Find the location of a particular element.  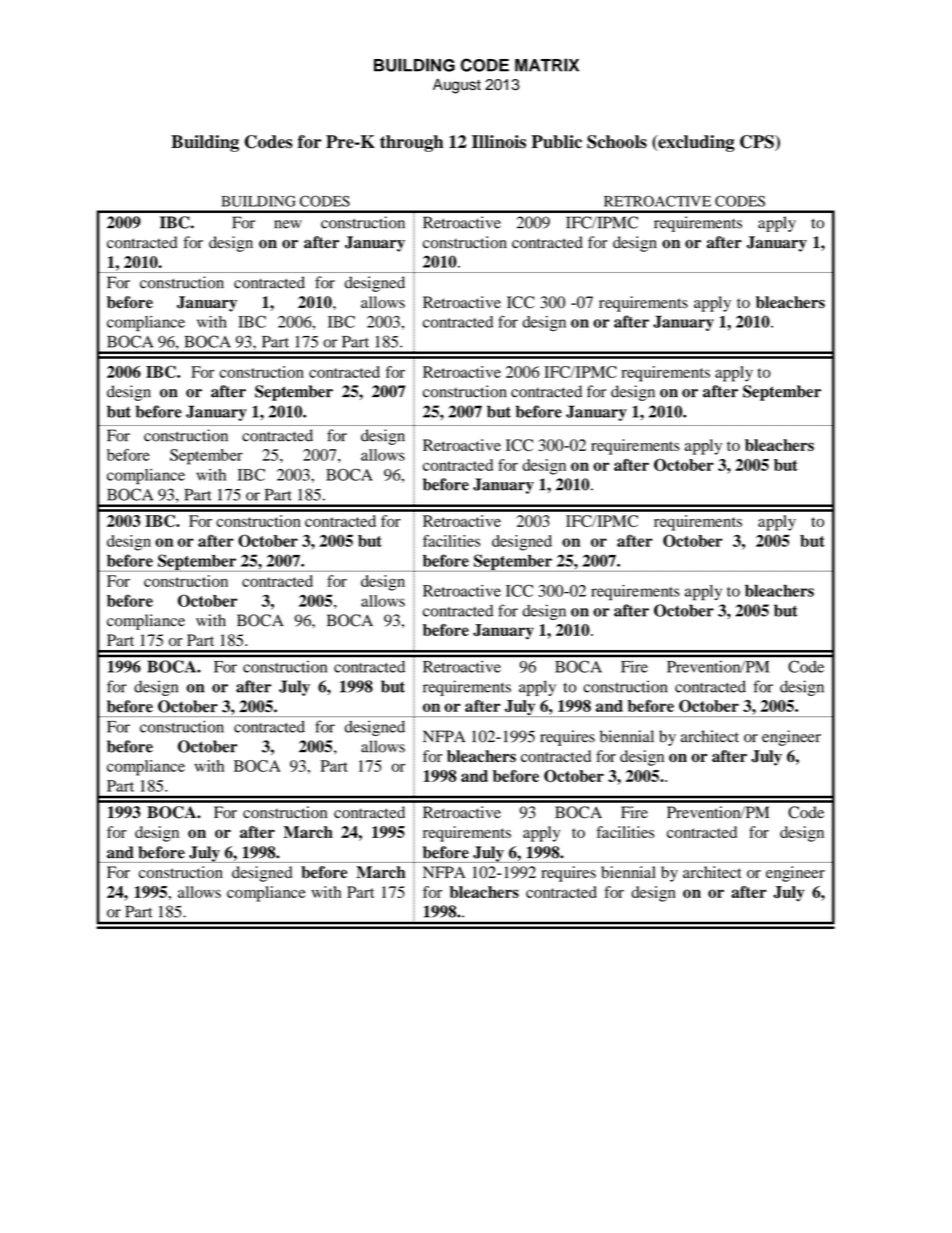

Schools is located at coordinates (617, 142).
